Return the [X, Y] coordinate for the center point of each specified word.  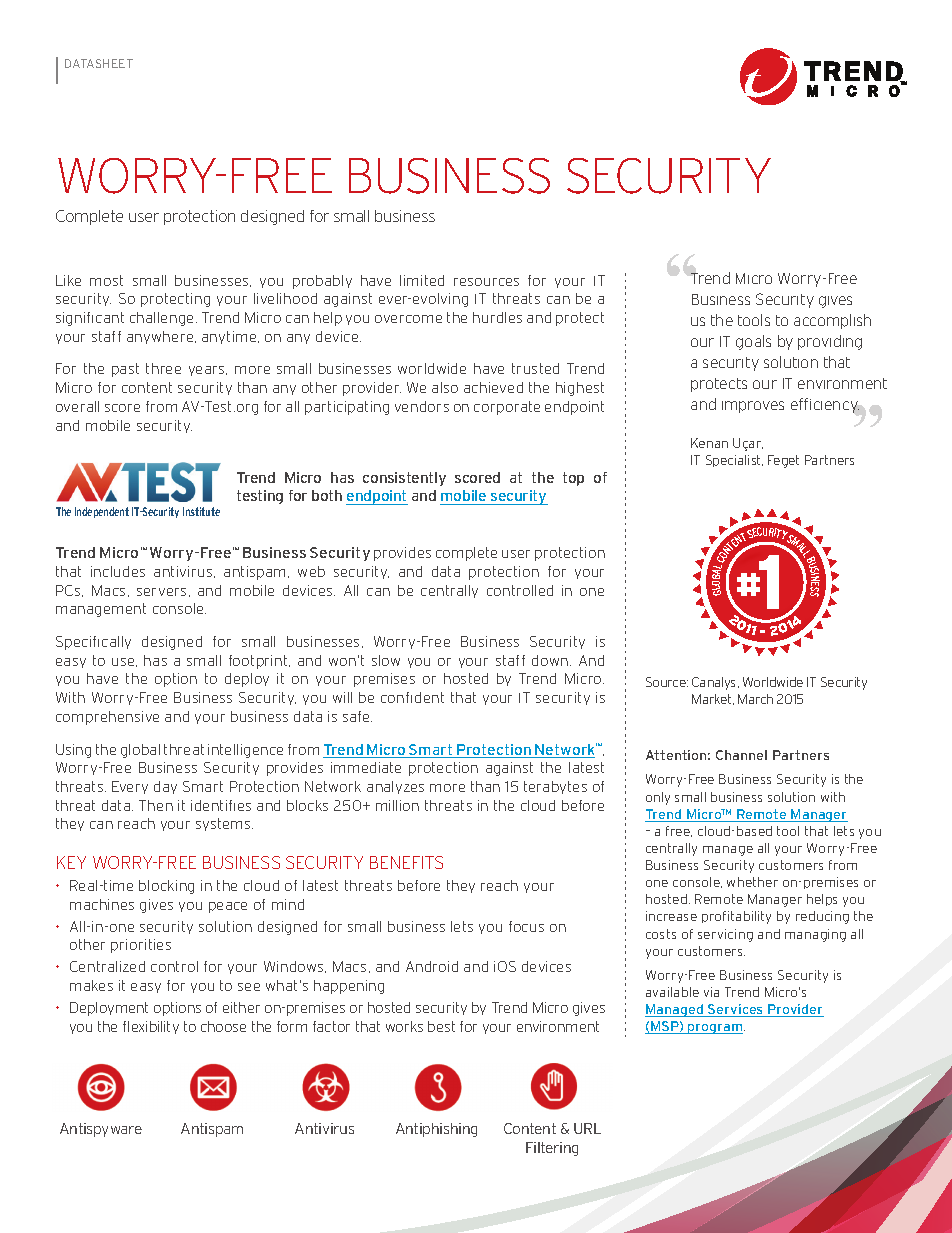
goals [753, 342]
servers [161, 592]
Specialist [734, 461]
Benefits [406, 862]
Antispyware [101, 1130]
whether [752, 882]
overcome [408, 319]
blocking [166, 887]
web [311, 571]
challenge [163, 319]
